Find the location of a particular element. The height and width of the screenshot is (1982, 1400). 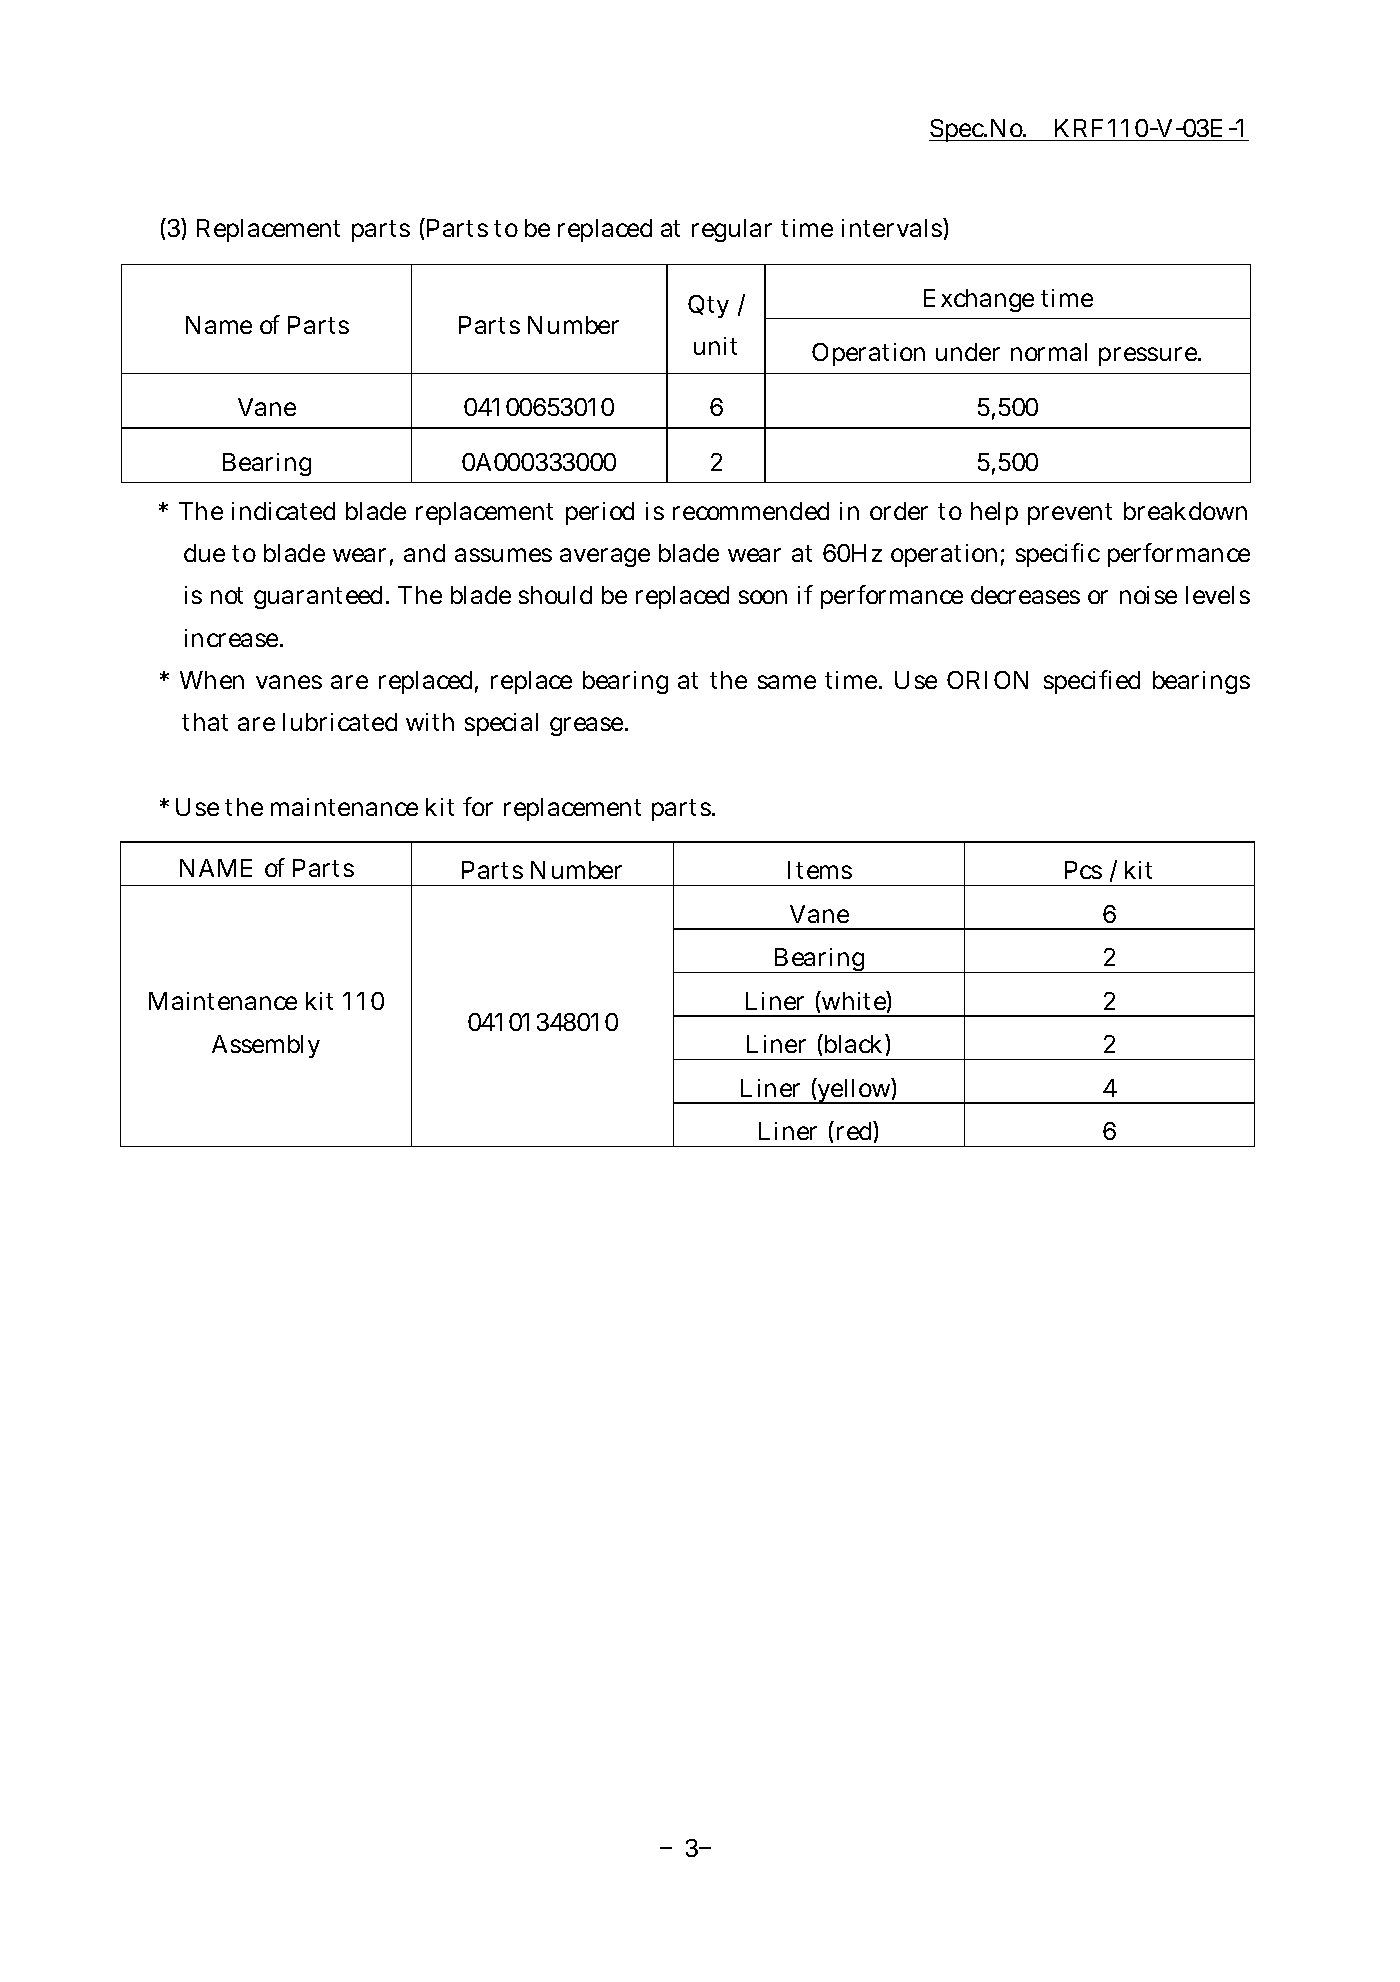

noise is located at coordinates (1148, 595).
